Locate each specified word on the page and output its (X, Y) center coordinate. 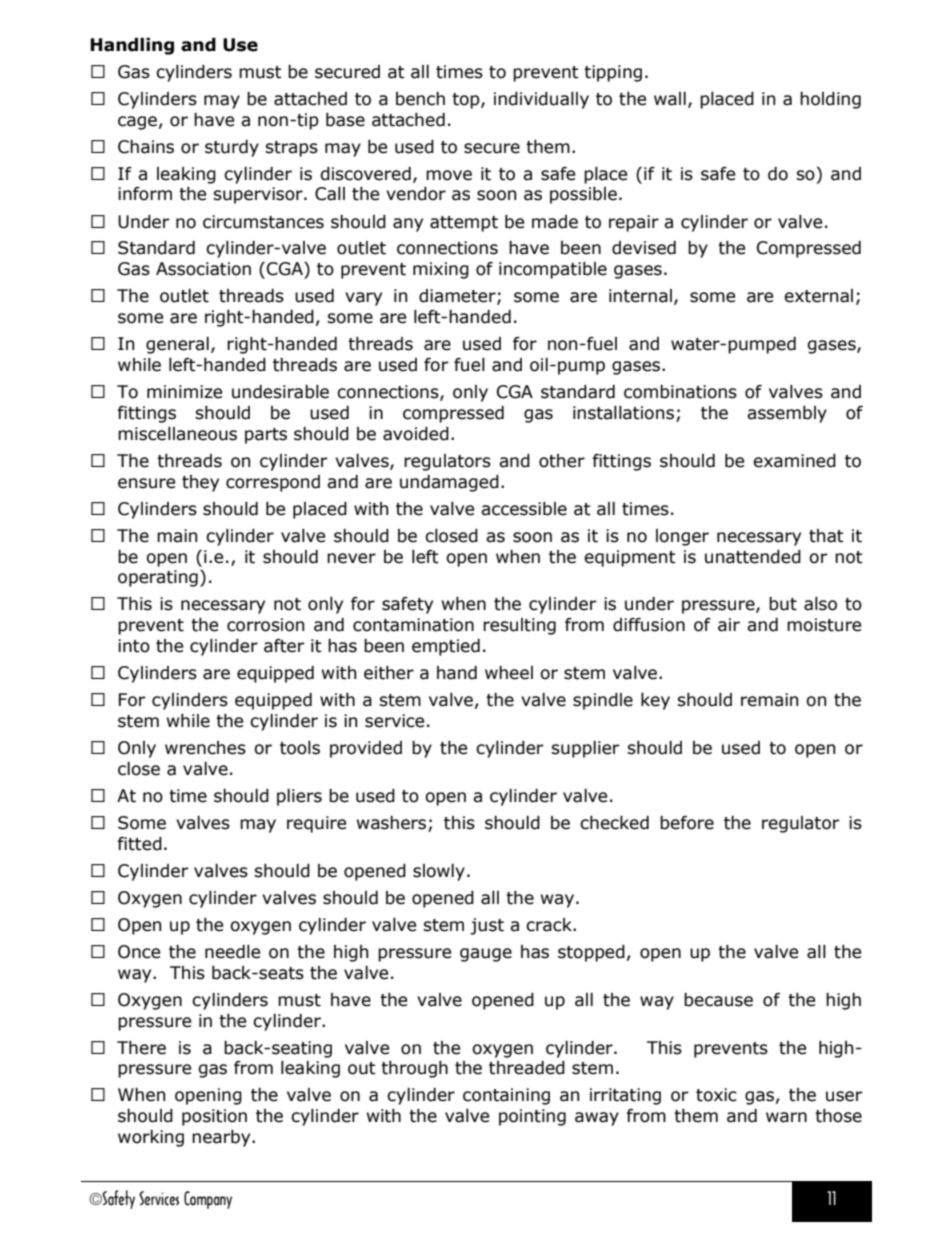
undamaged (449, 483)
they (200, 483)
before (687, 823)
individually (541, 100)
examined (794, 461)
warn (786, 1117)
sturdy (232, 148)
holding (830, 100)
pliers (299, 797)
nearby (222, 1138)
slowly (439, 872)
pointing (532, 1117)
